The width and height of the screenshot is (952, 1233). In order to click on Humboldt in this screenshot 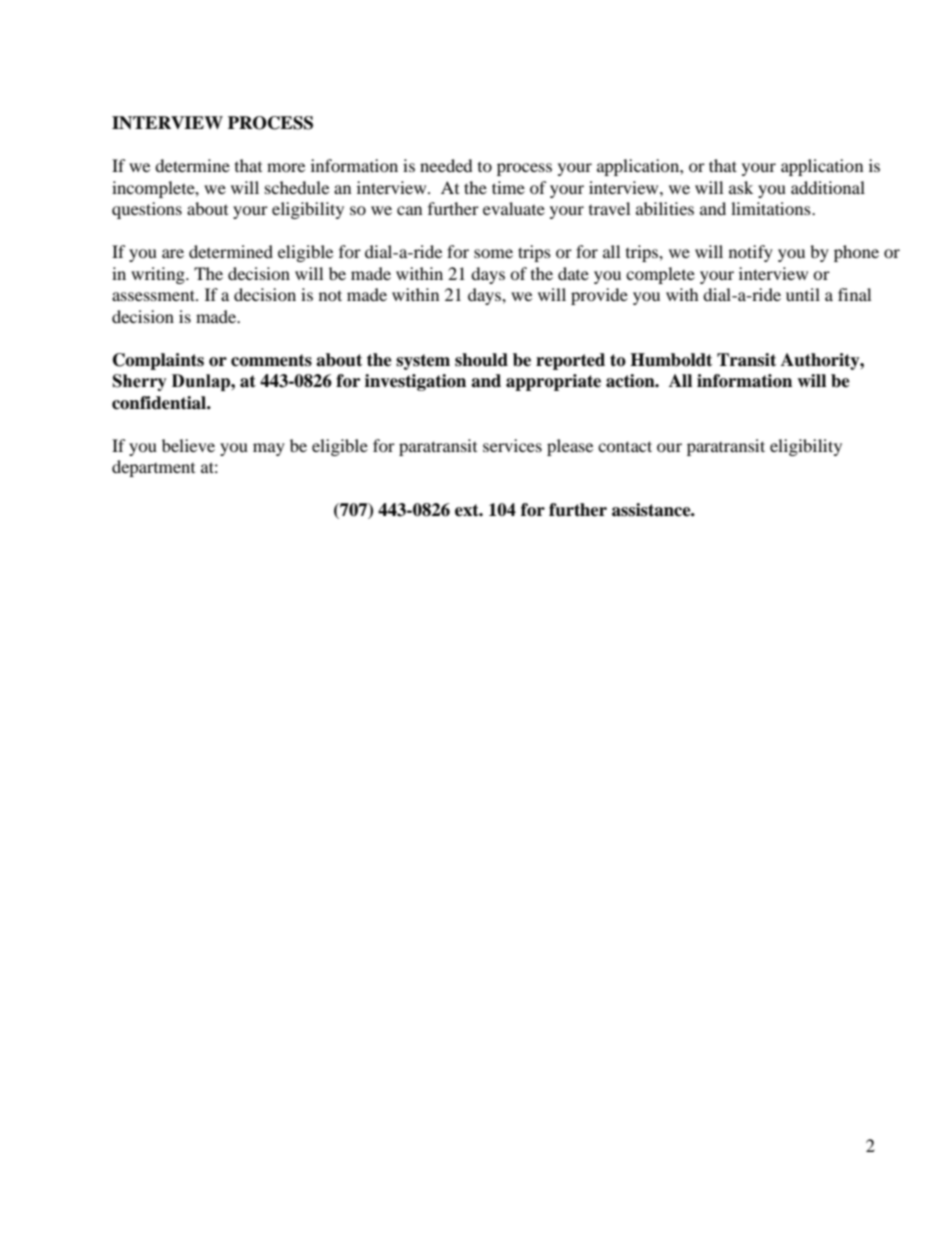, I will do `click(671, 360)`.
